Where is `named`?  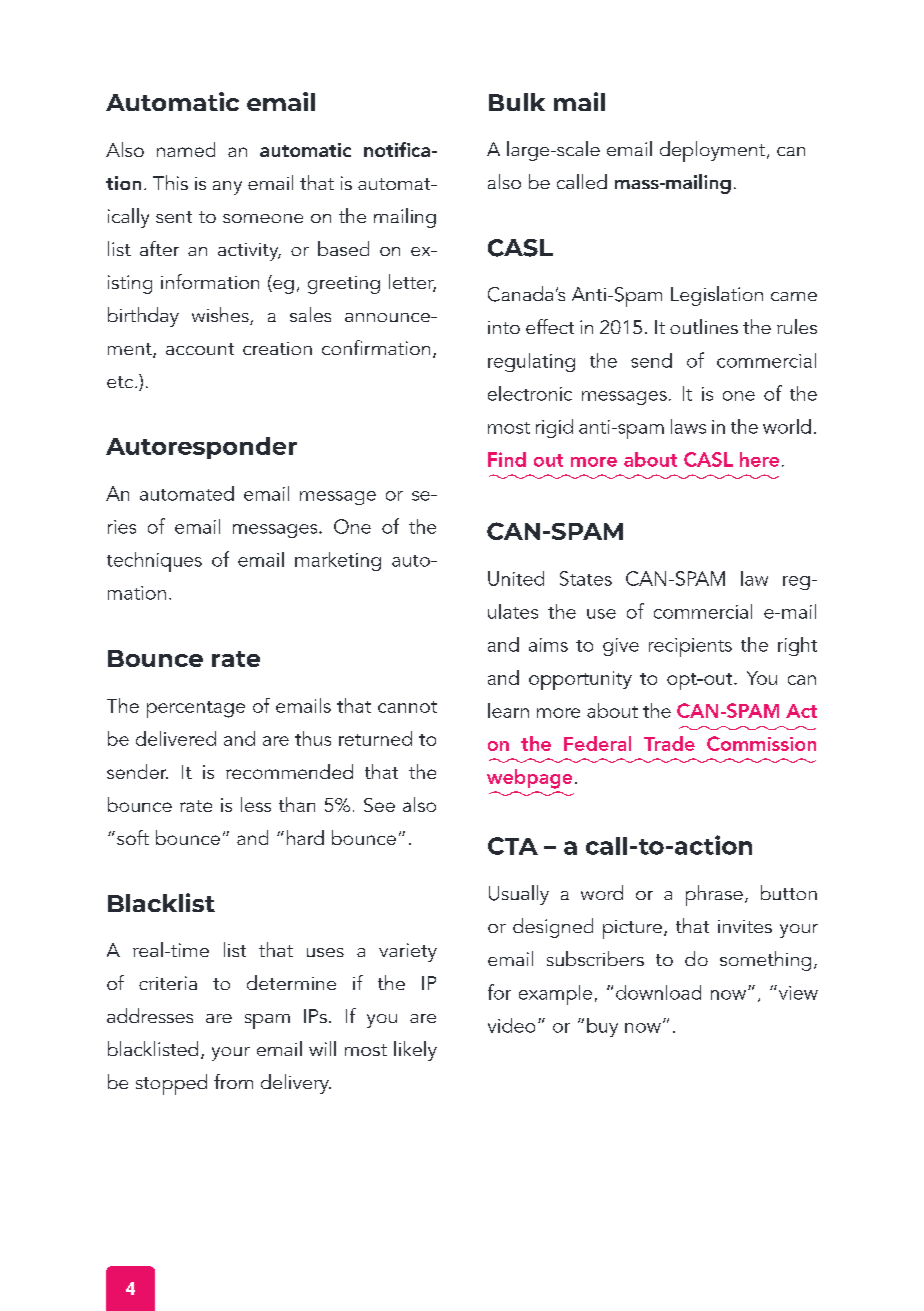 named is located at coordinates (186, 149).
